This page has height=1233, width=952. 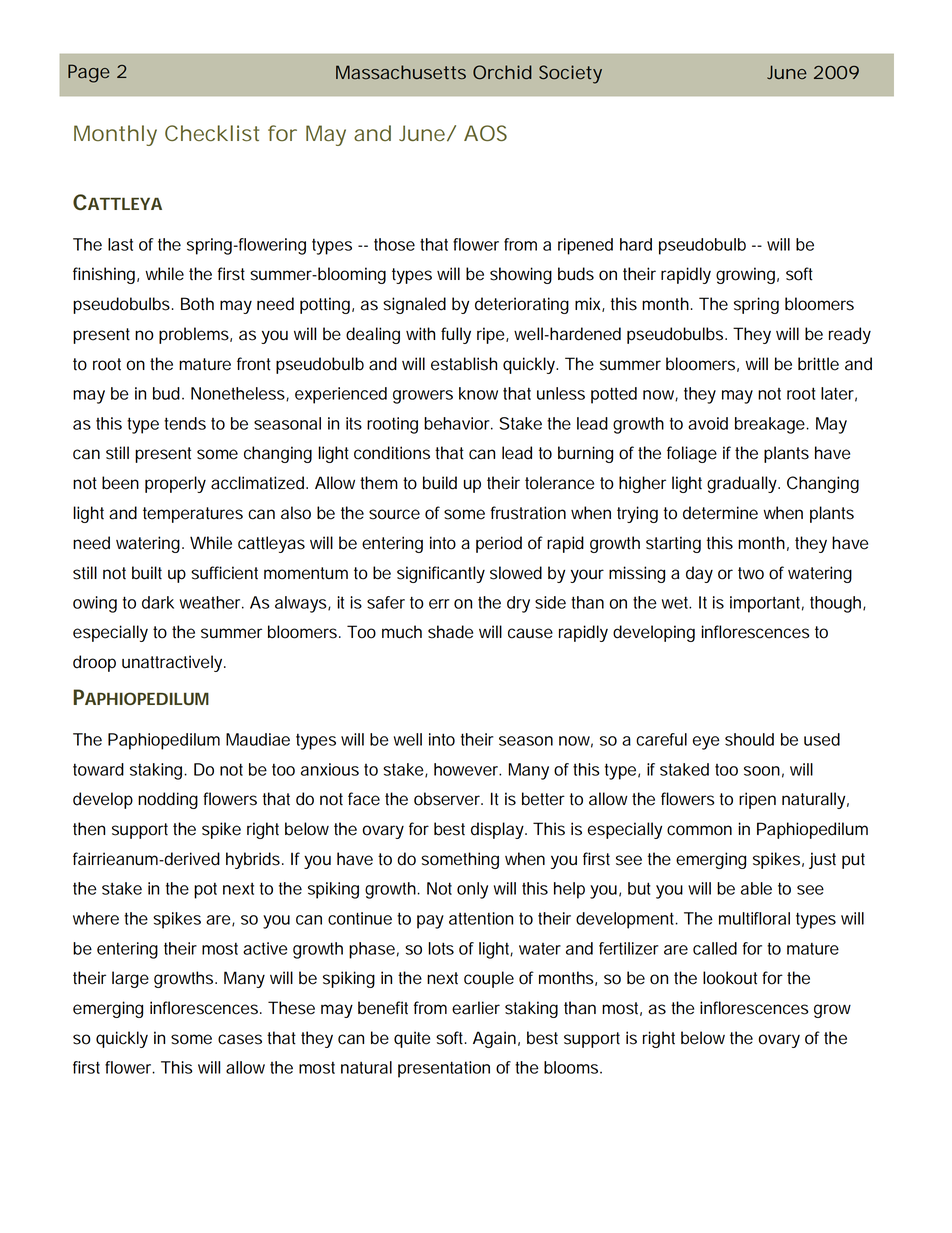 I want to click on Checklist, so click(x=212, y=133).
